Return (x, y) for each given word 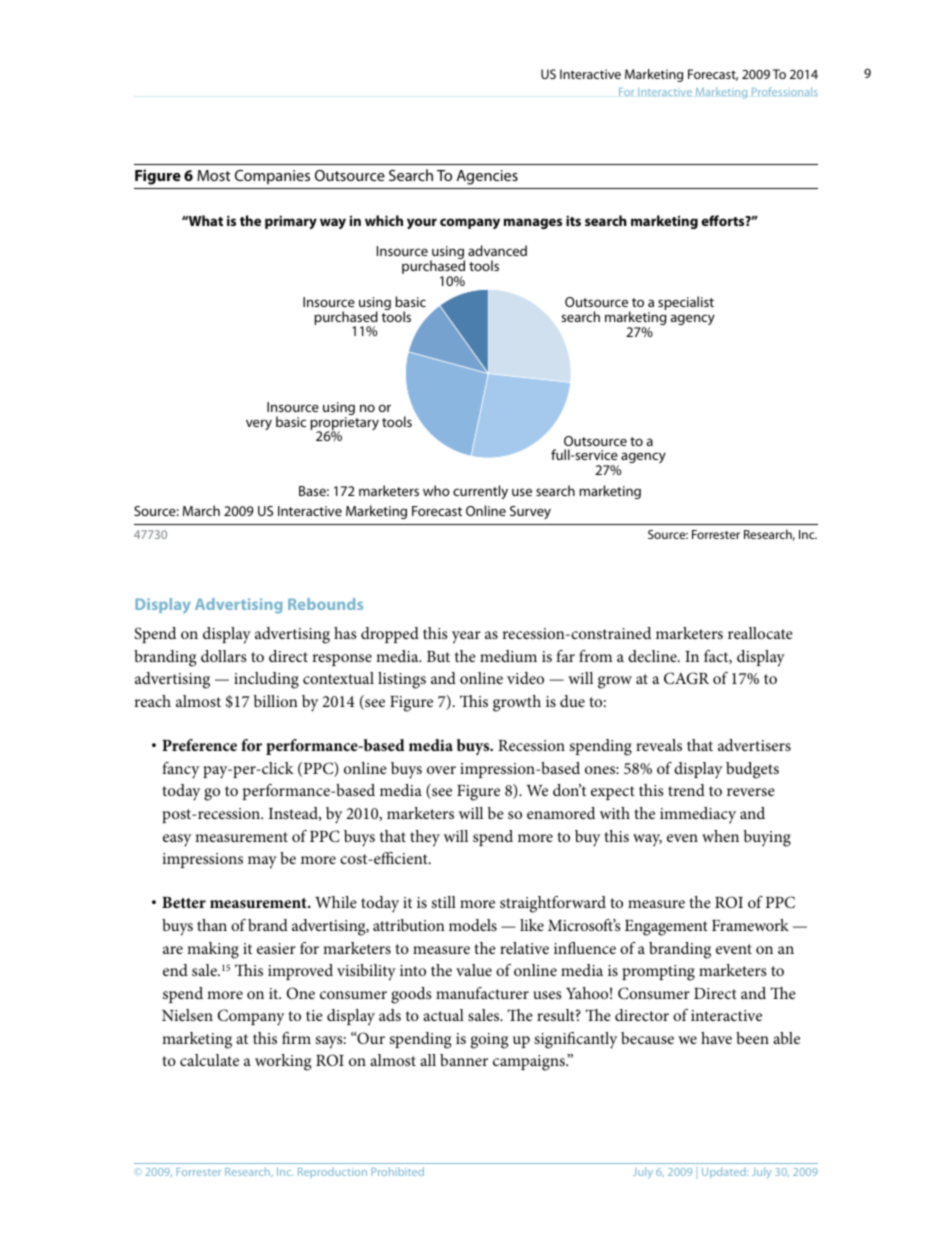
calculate (209, 1060)
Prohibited (397, 1171)
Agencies (487, 177)
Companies (272, 177)
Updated (725, 1172)
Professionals (785, 91)
